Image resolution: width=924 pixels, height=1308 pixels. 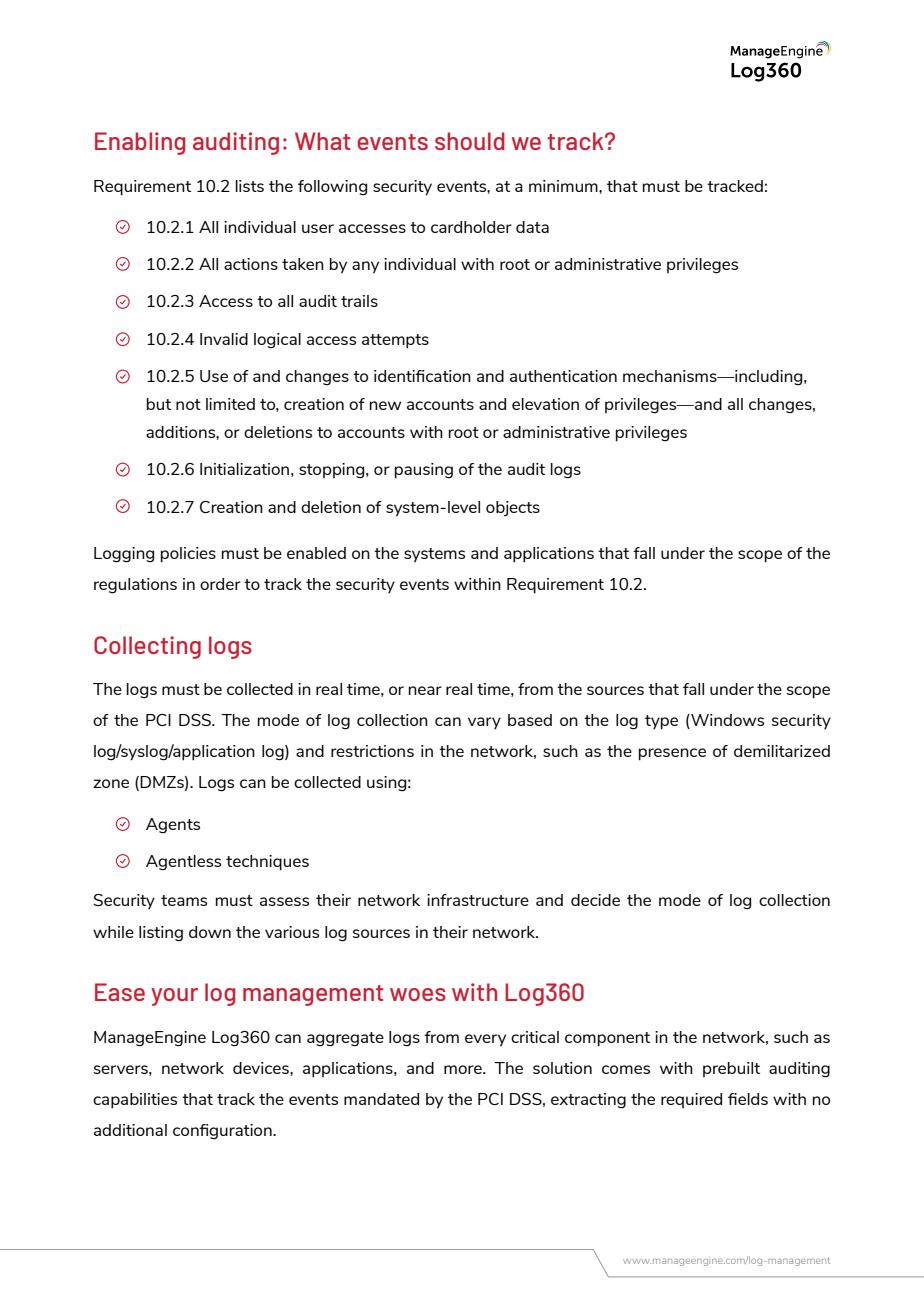 What do you see at coordinates (381, 1099) in the screenshot?
I see `mandated` at bounding box center [381, 1099].
